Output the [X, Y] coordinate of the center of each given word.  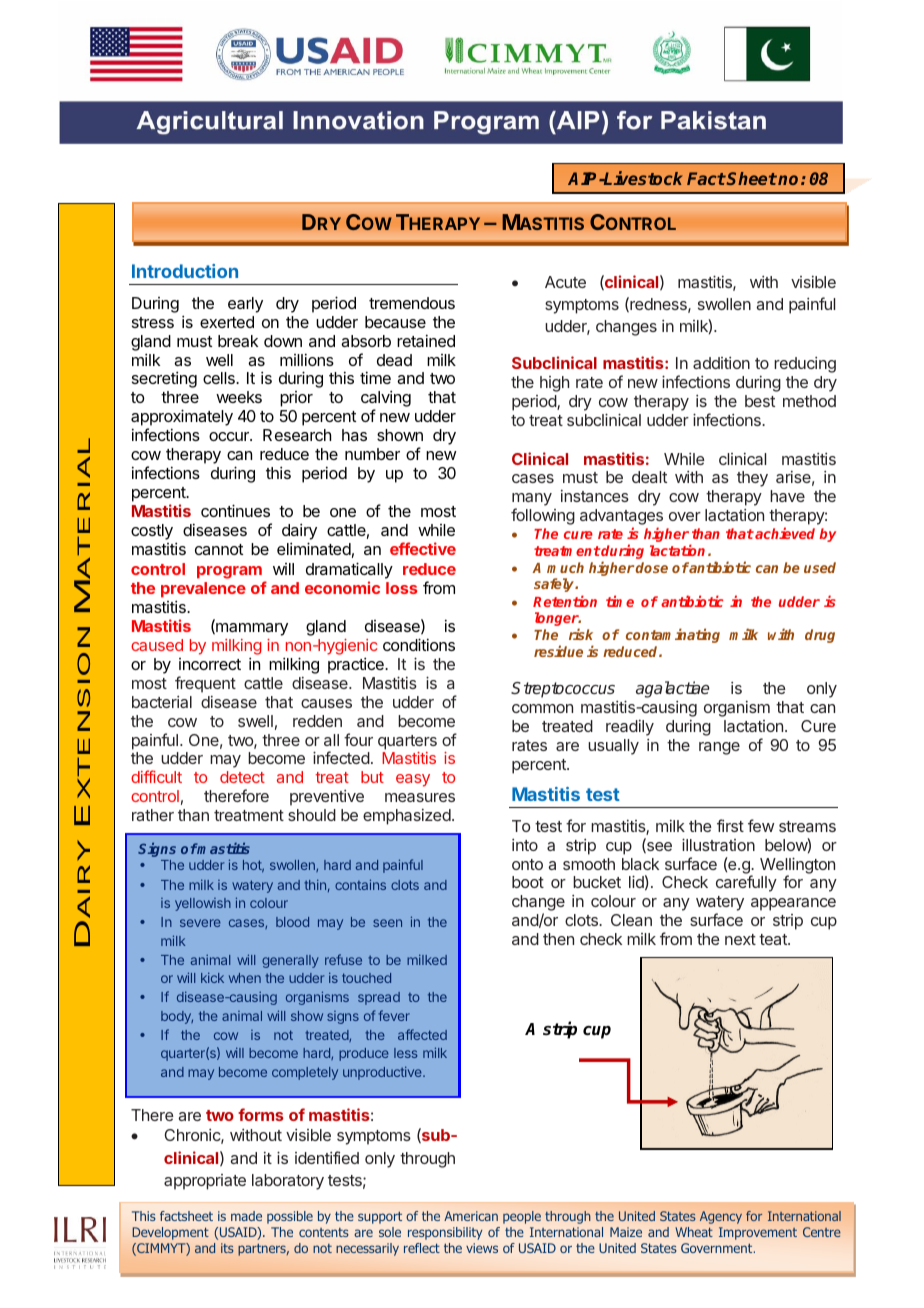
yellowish [203, 904]
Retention [565, 601]
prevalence [203, 590]
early [245, 305]
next [740, 939]
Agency [721, 1217]
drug [820, 636]
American [471, 1216]
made [246, 1216]
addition [721, 363]
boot [528, 882]
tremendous [412, 303]
